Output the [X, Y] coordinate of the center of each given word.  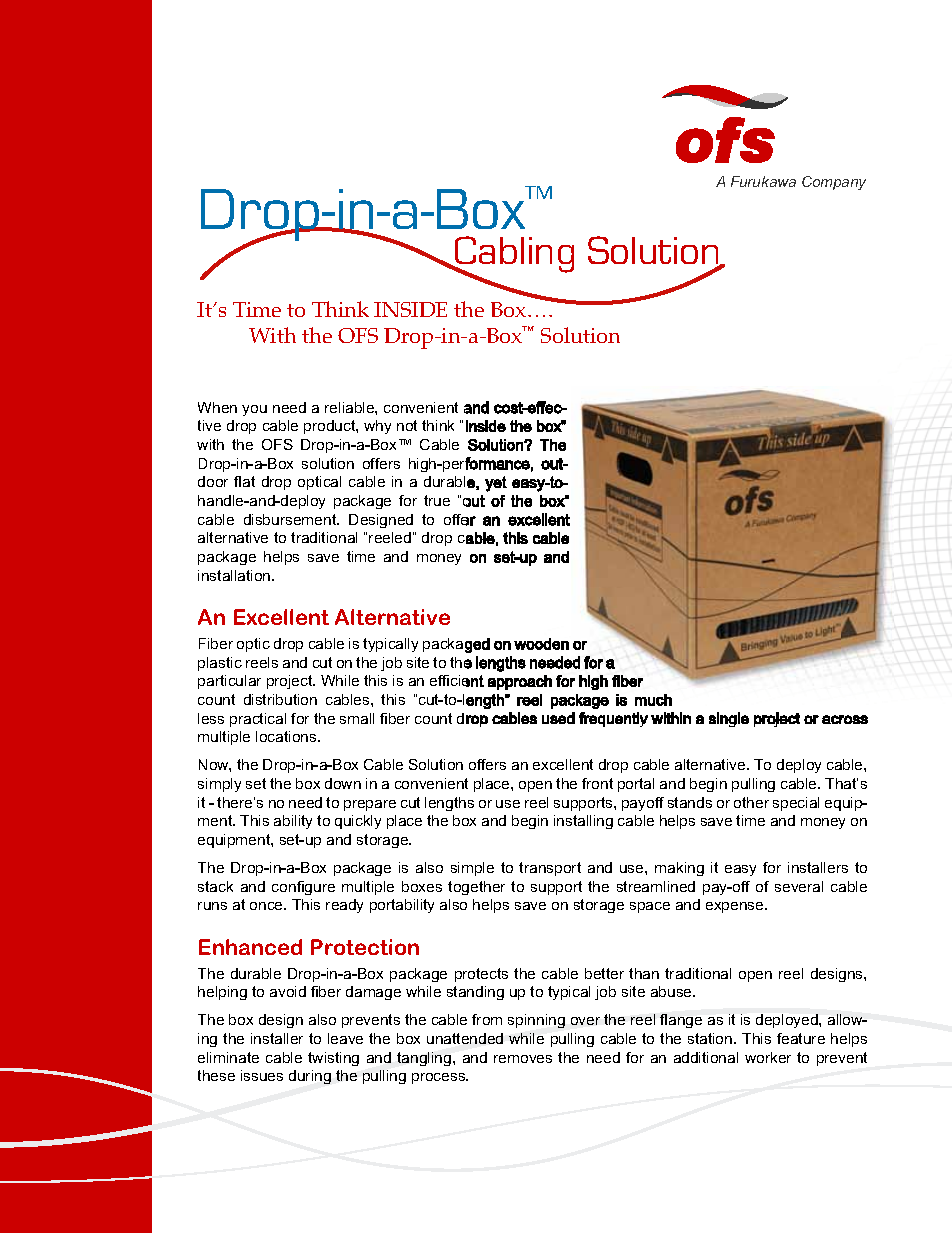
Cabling [513, 255]
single [729, 719]
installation [235, 575]
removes [523, 1059]
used [558, 718]
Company [834, 183]
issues [262, 1075]
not [407, 425]
